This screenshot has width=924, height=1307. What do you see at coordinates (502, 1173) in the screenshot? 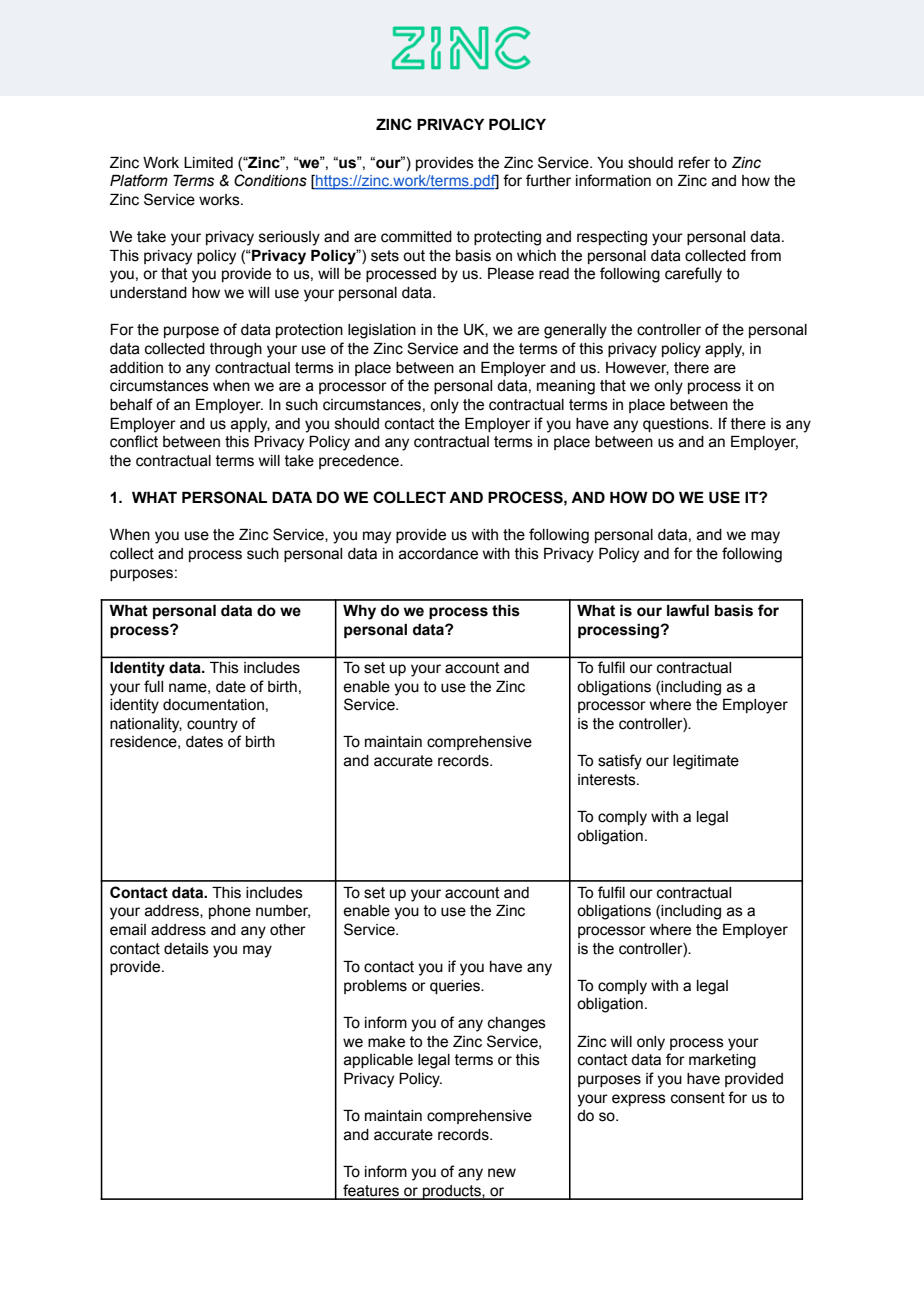
I see `new` at bounding box center [502, 1173].
